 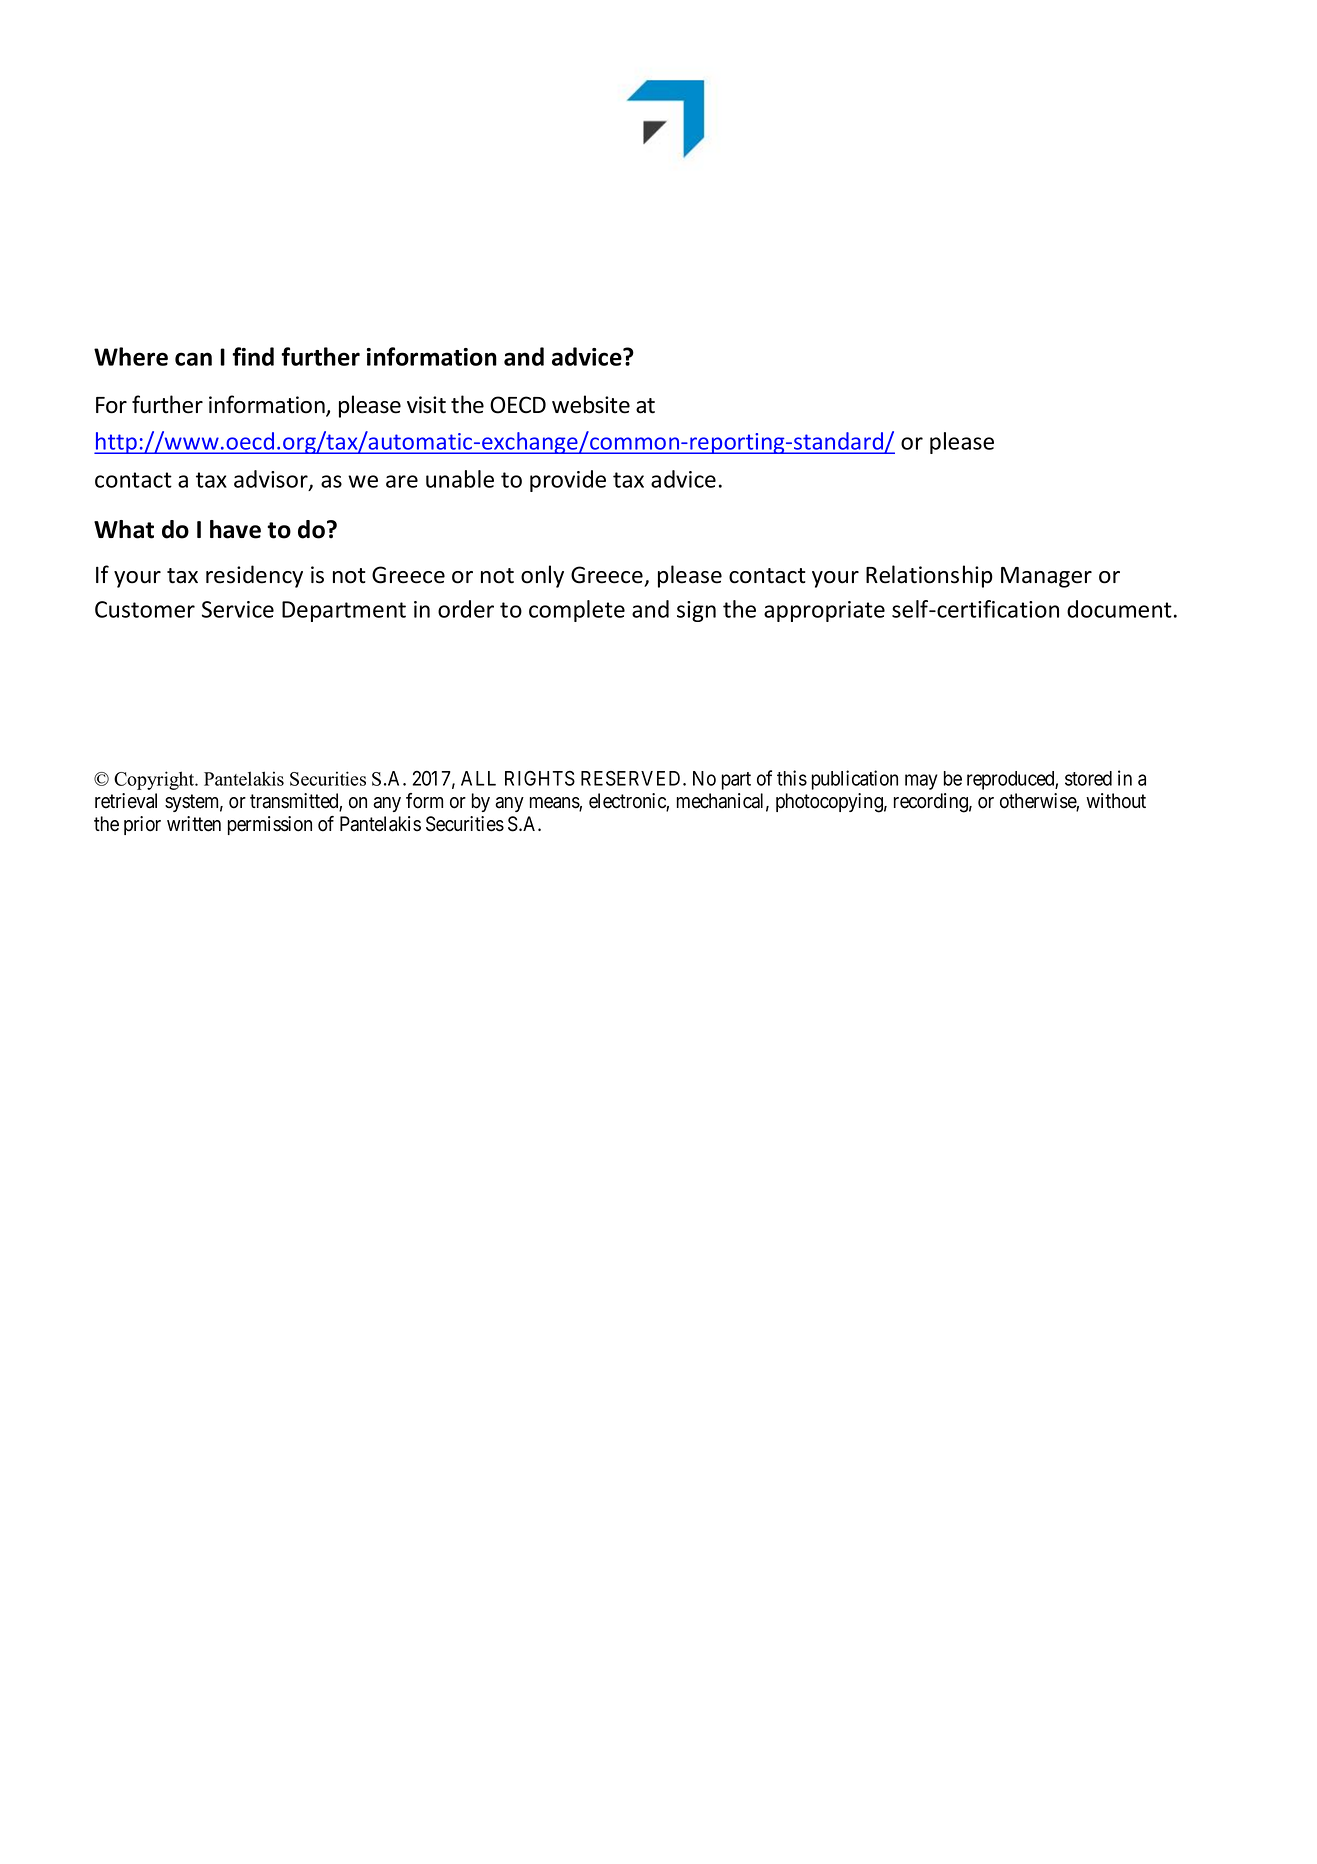 I want to click on website, so click(x=591, y=404).
